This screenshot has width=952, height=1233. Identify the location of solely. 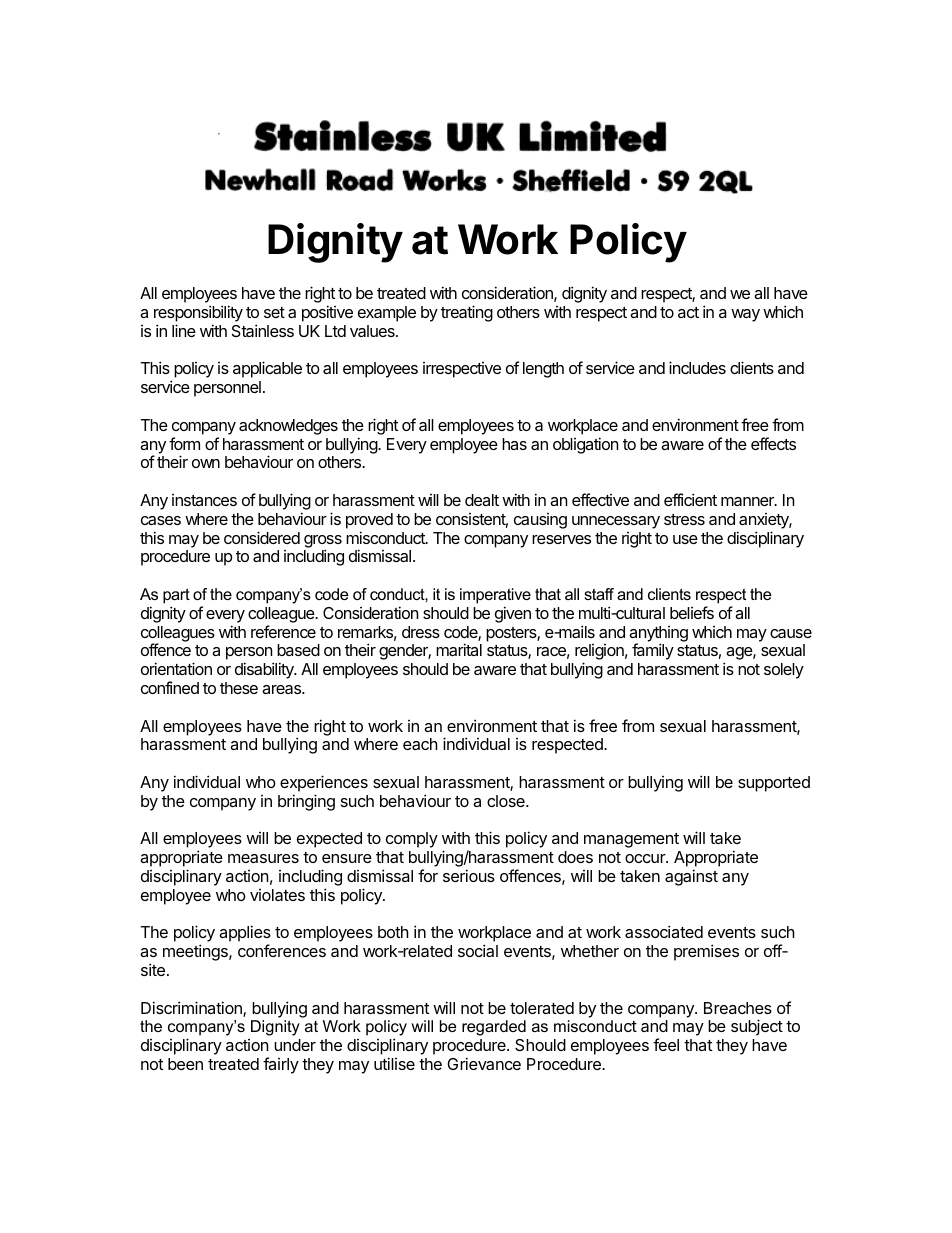
(784, 671).
